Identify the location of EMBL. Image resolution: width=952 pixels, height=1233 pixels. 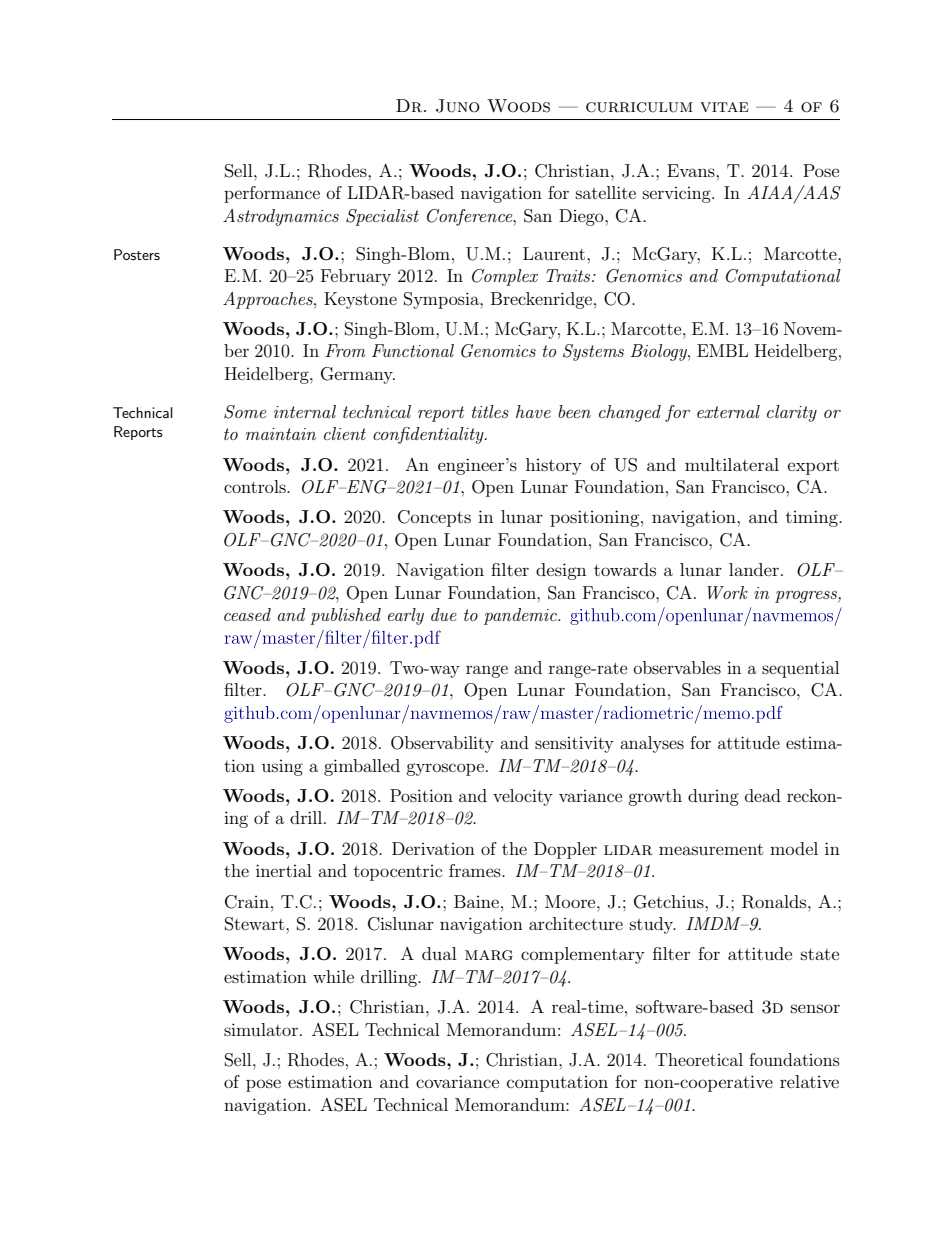
(722, 350).
